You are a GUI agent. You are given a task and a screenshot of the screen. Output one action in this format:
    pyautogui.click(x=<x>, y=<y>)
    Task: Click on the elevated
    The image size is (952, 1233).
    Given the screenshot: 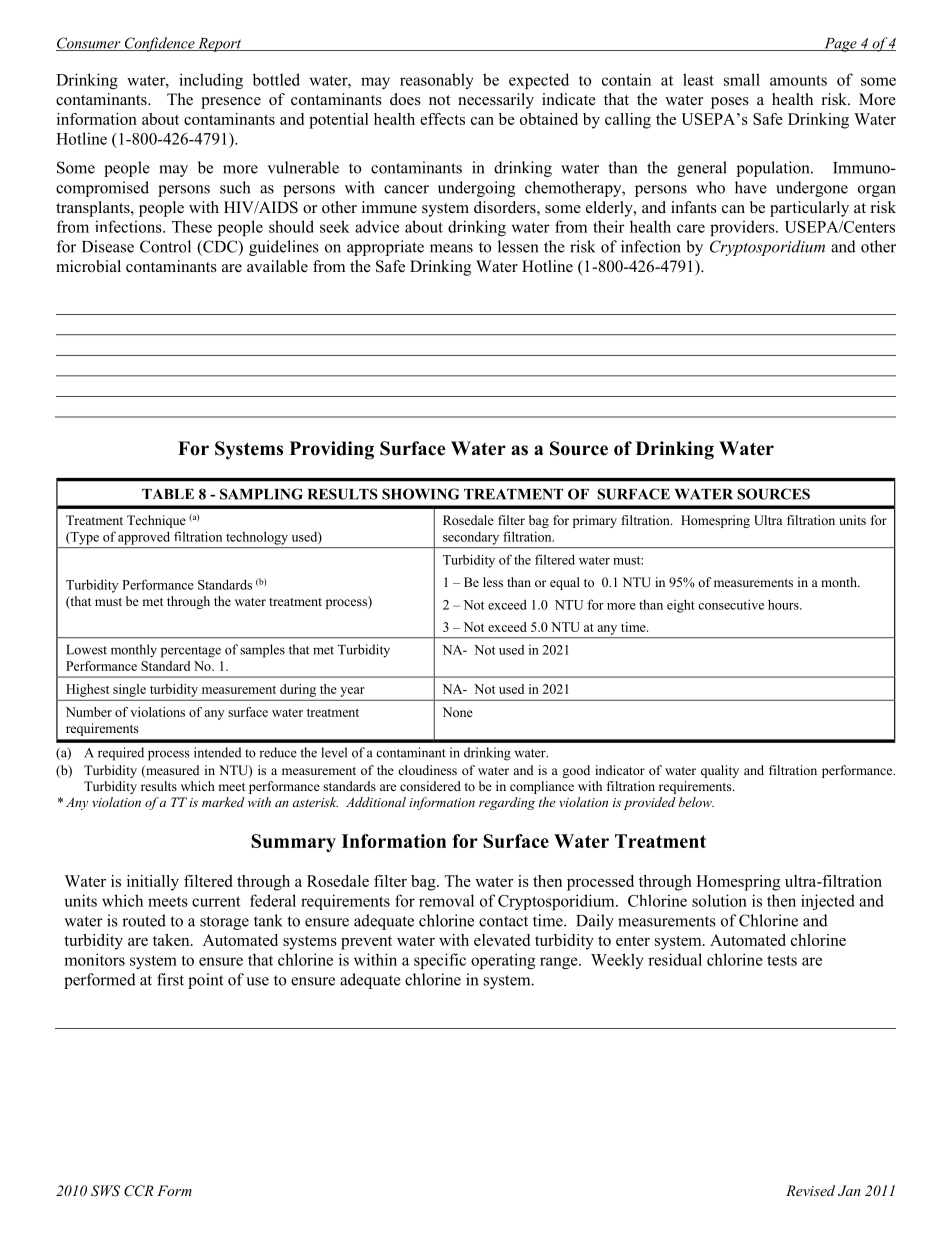 What is the action you would take?
    pyautogui.click(x=502, y=940)
